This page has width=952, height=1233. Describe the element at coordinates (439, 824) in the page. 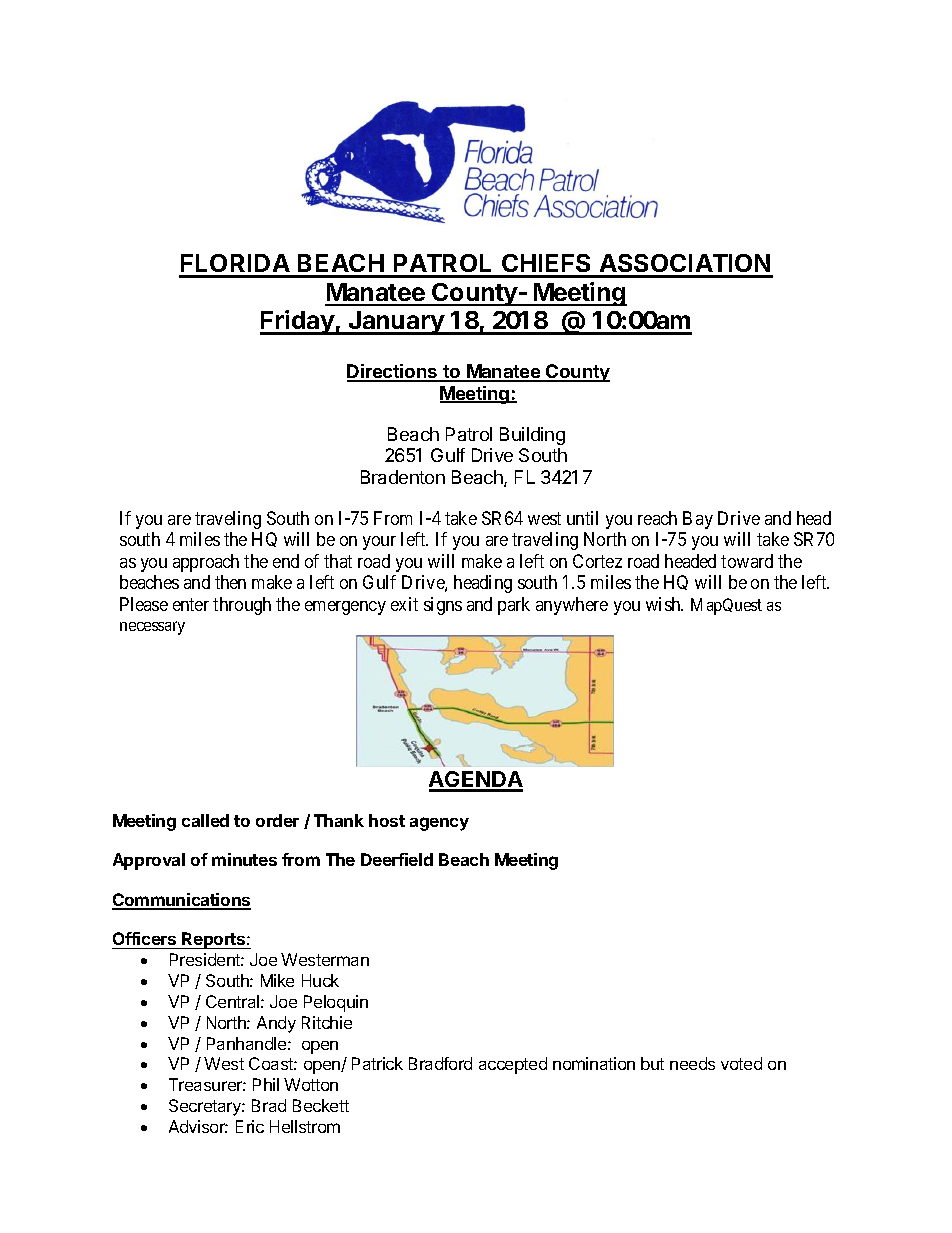

I see `agency` at that location.
